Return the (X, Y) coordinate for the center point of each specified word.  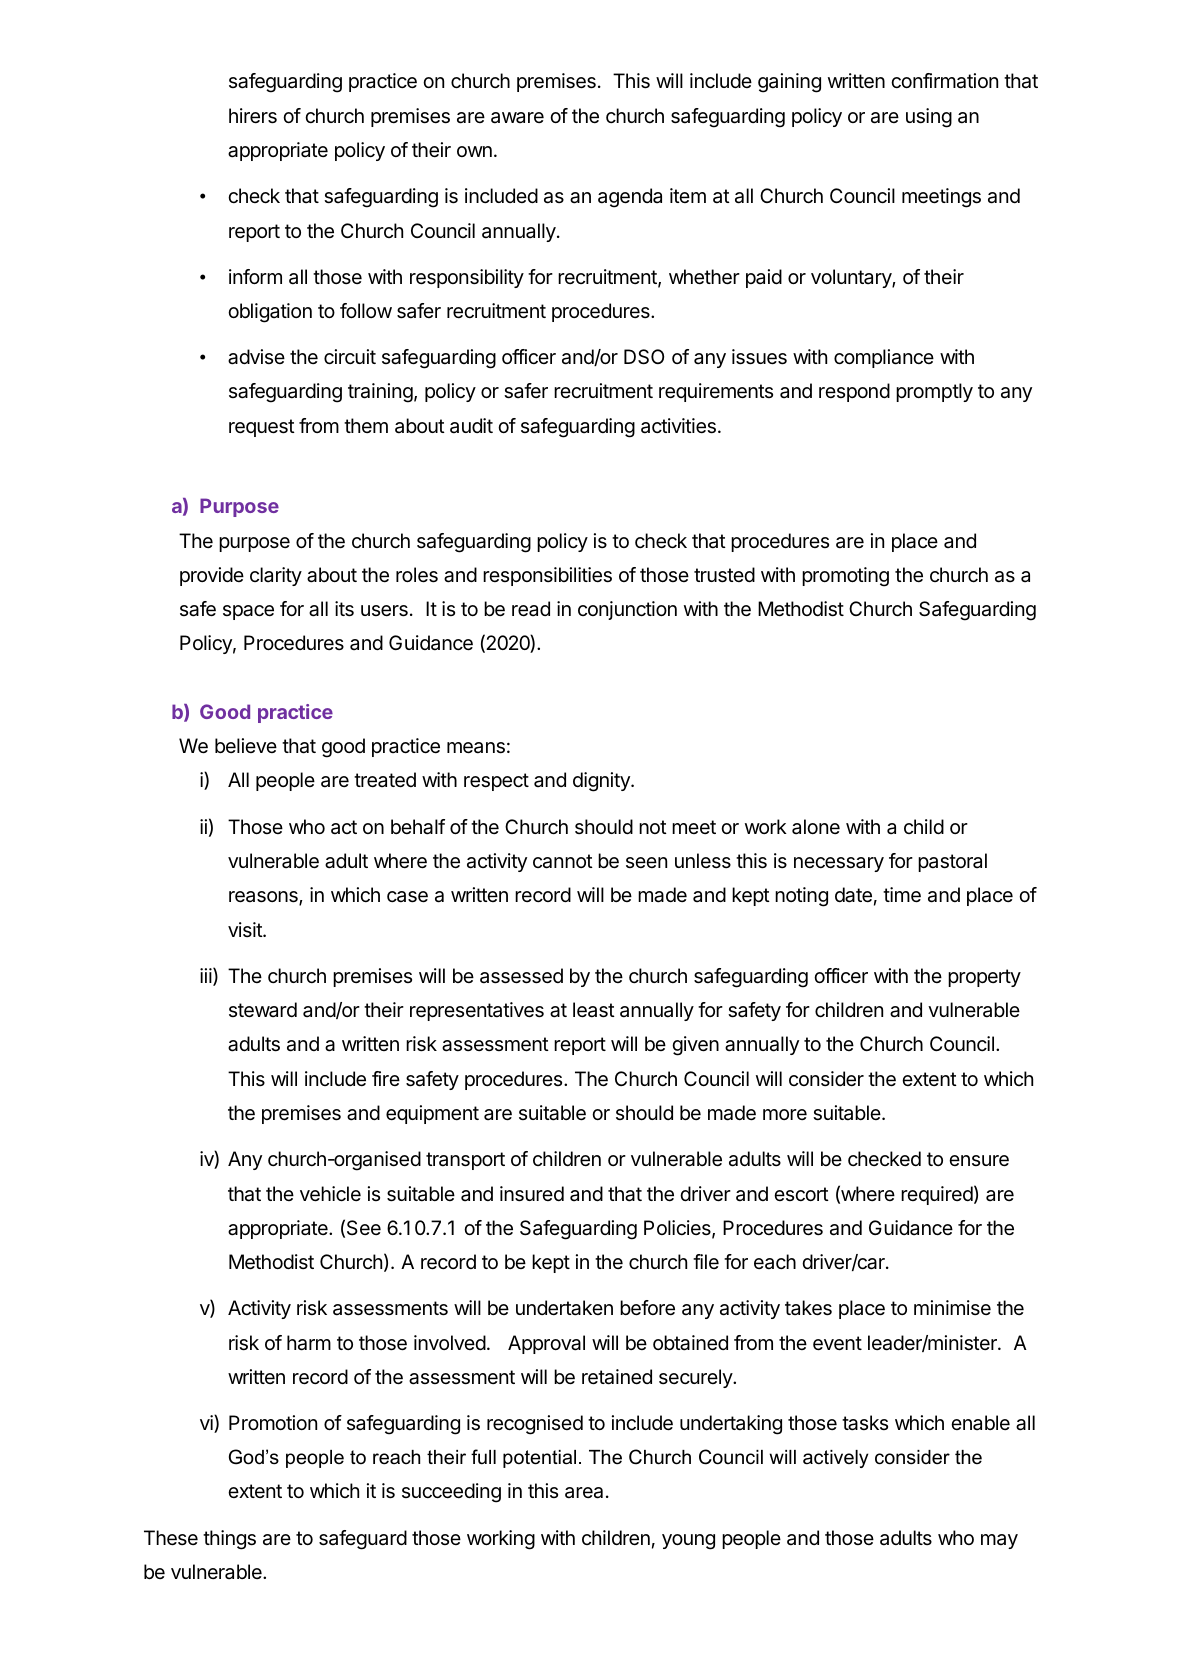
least (594, 1010)
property (984, 978)
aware (517, 118)
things (229, 1540)
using (929, 118)
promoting (845, 577)
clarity (276, 576)
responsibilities (547, 576)
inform (255, 276)
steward (263, 1010)
